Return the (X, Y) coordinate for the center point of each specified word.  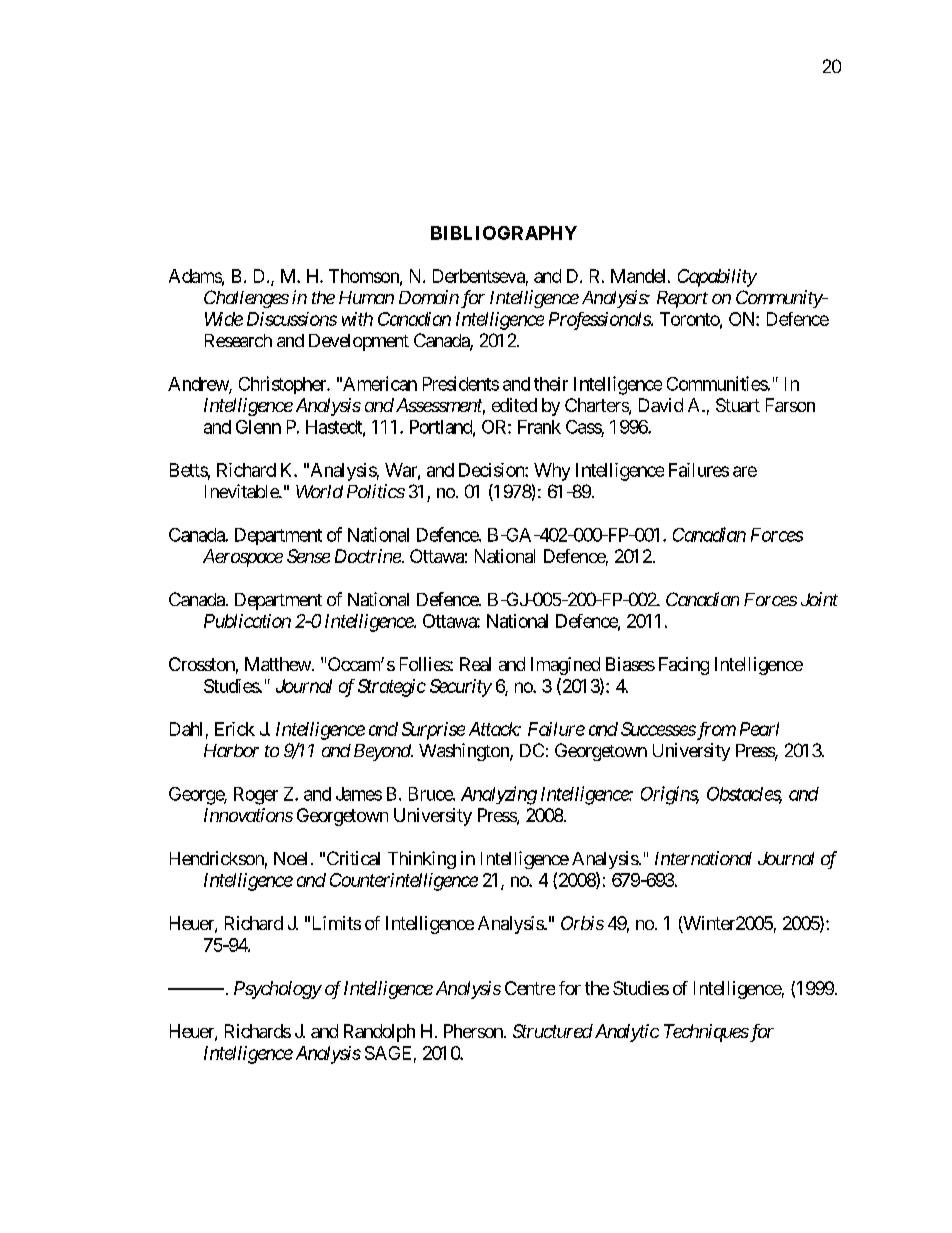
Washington (465, 752)
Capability (717, 278)
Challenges (246, 299)
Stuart (738, 405)
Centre (530, 988)
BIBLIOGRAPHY (504, 233)
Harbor (231, 750)
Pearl (759, 729)
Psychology (278, 990)
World (319, 491)
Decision (492, 470)
